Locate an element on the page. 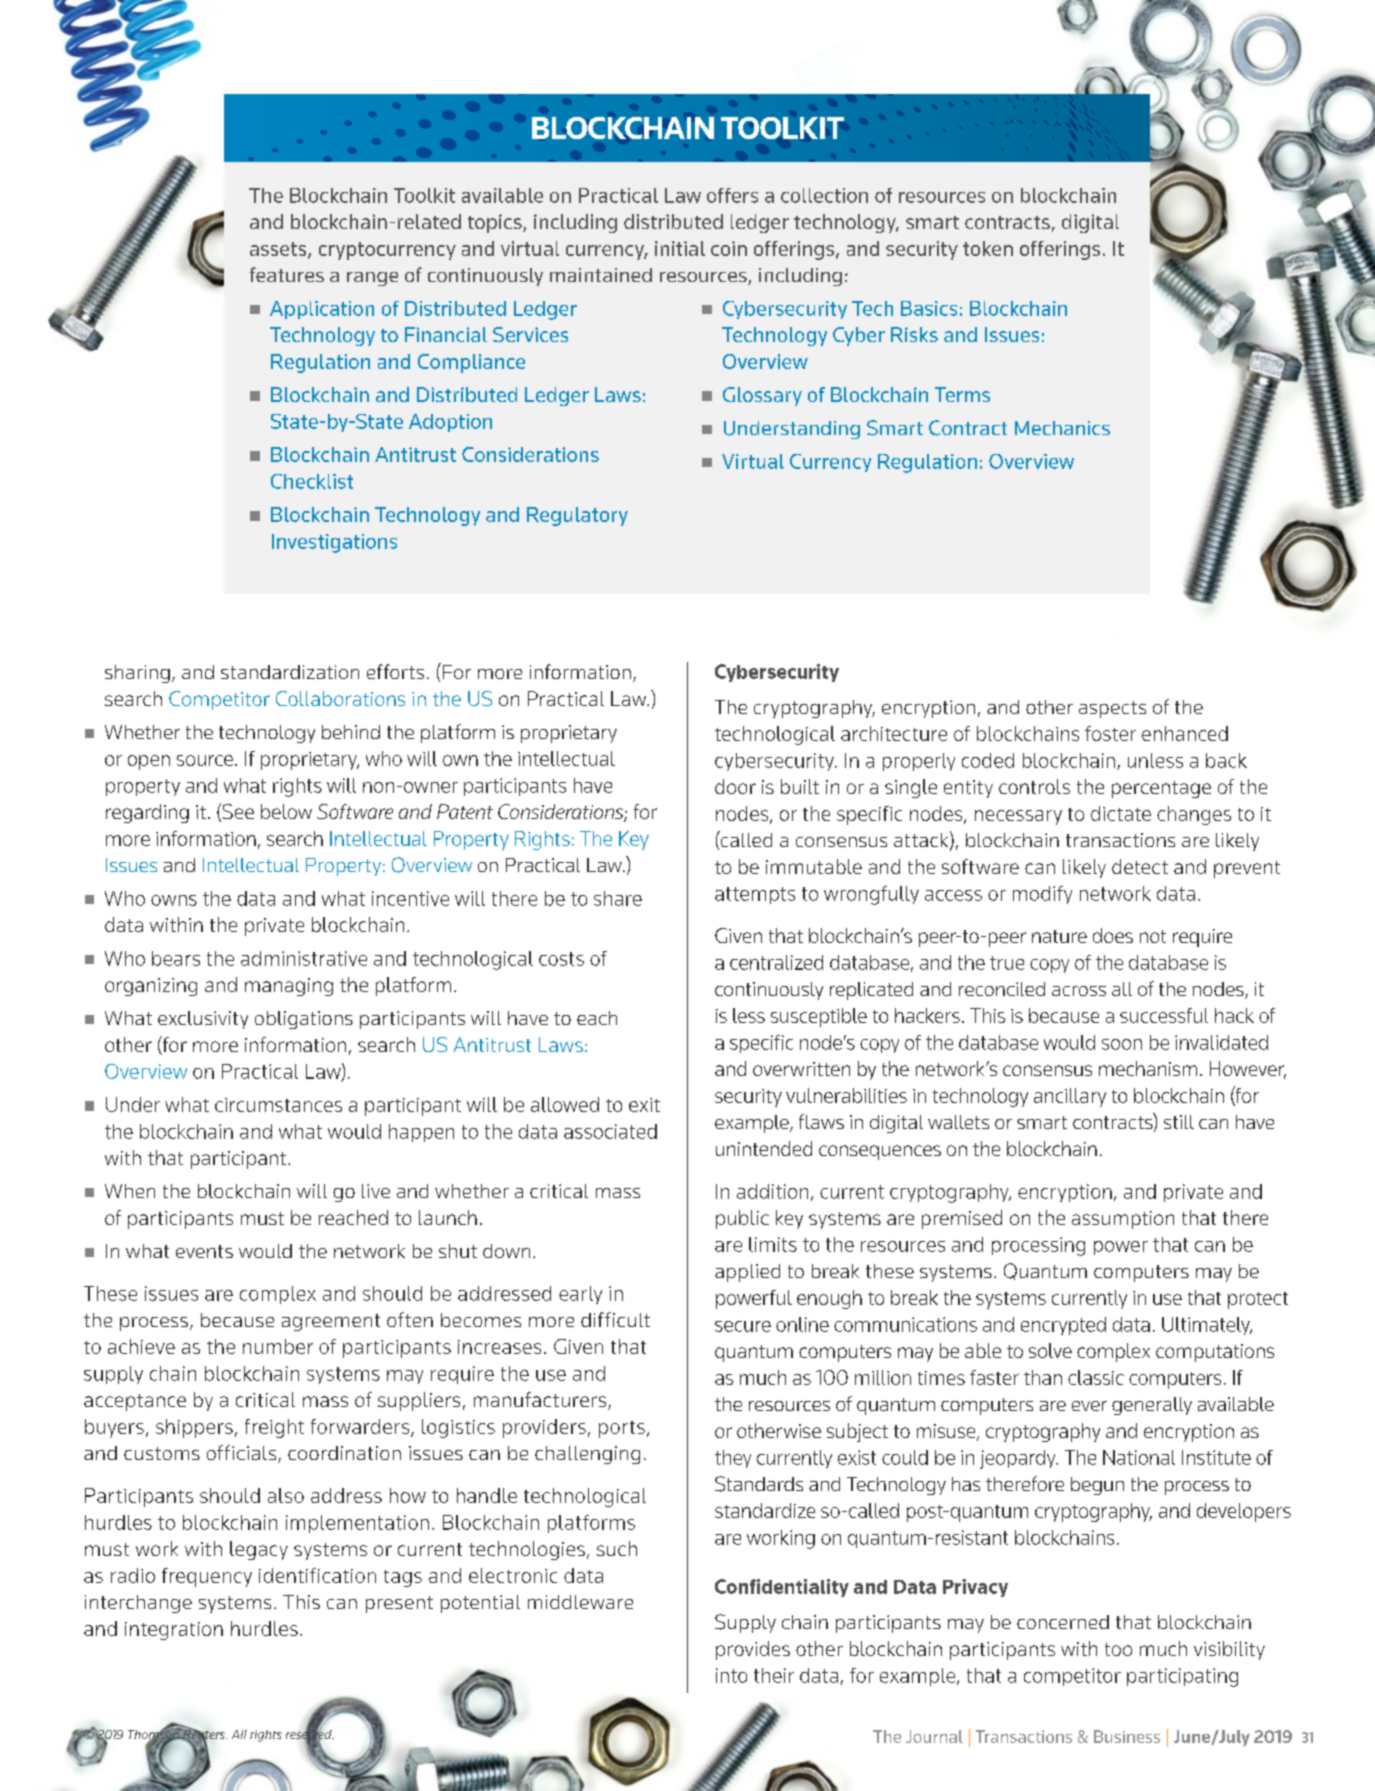 This document has height=1791, width=1375. ancillary is located at coordinates (1070, 1097).
